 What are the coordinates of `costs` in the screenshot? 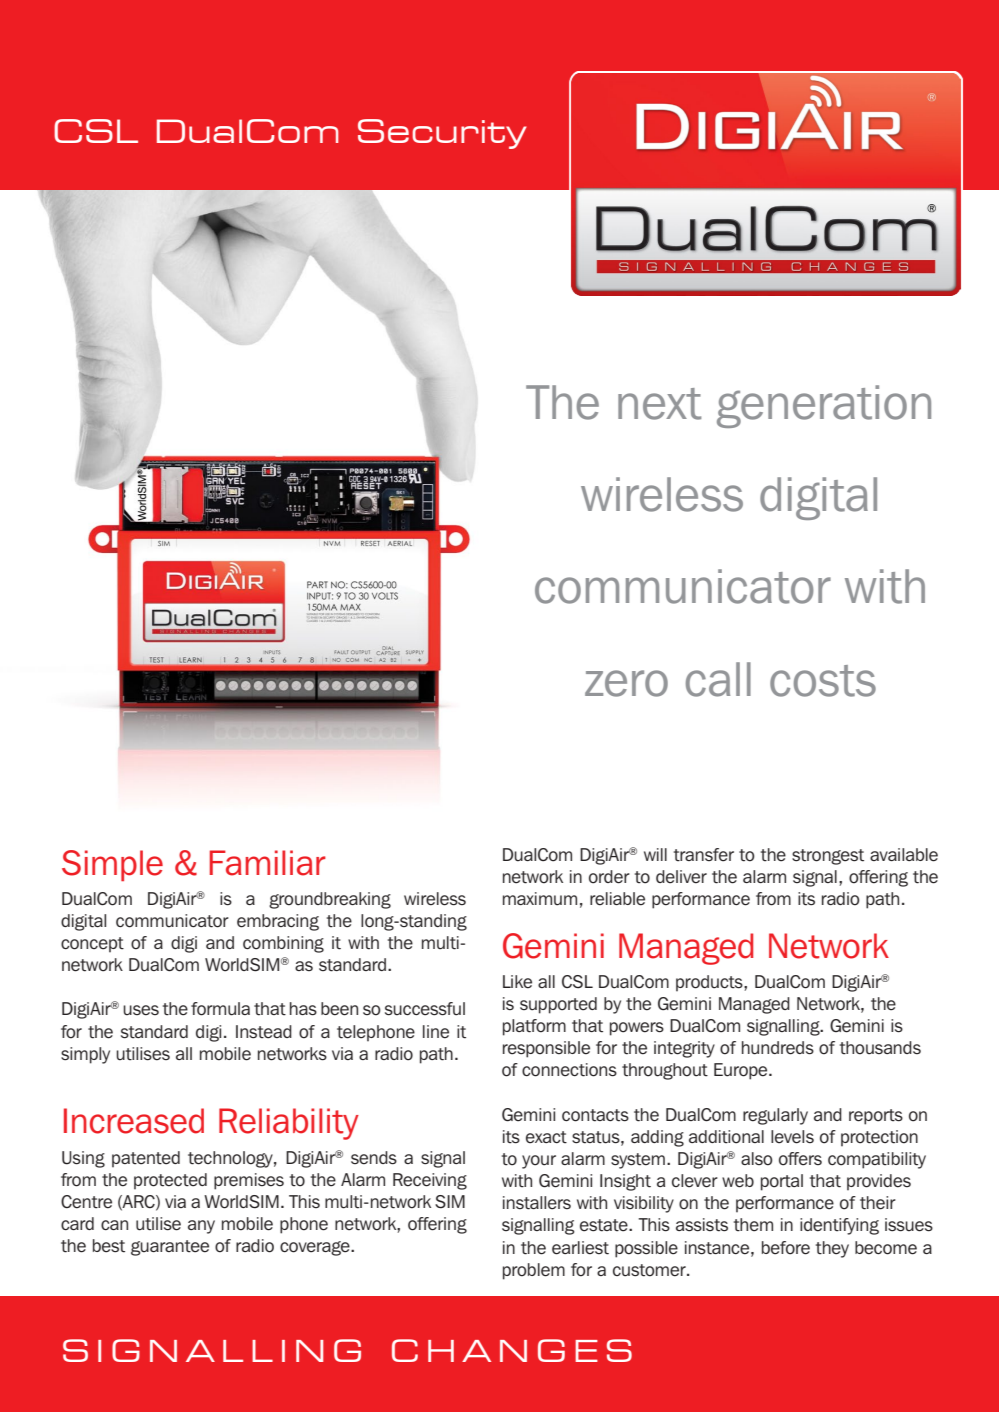 It's located at (823, 681).
